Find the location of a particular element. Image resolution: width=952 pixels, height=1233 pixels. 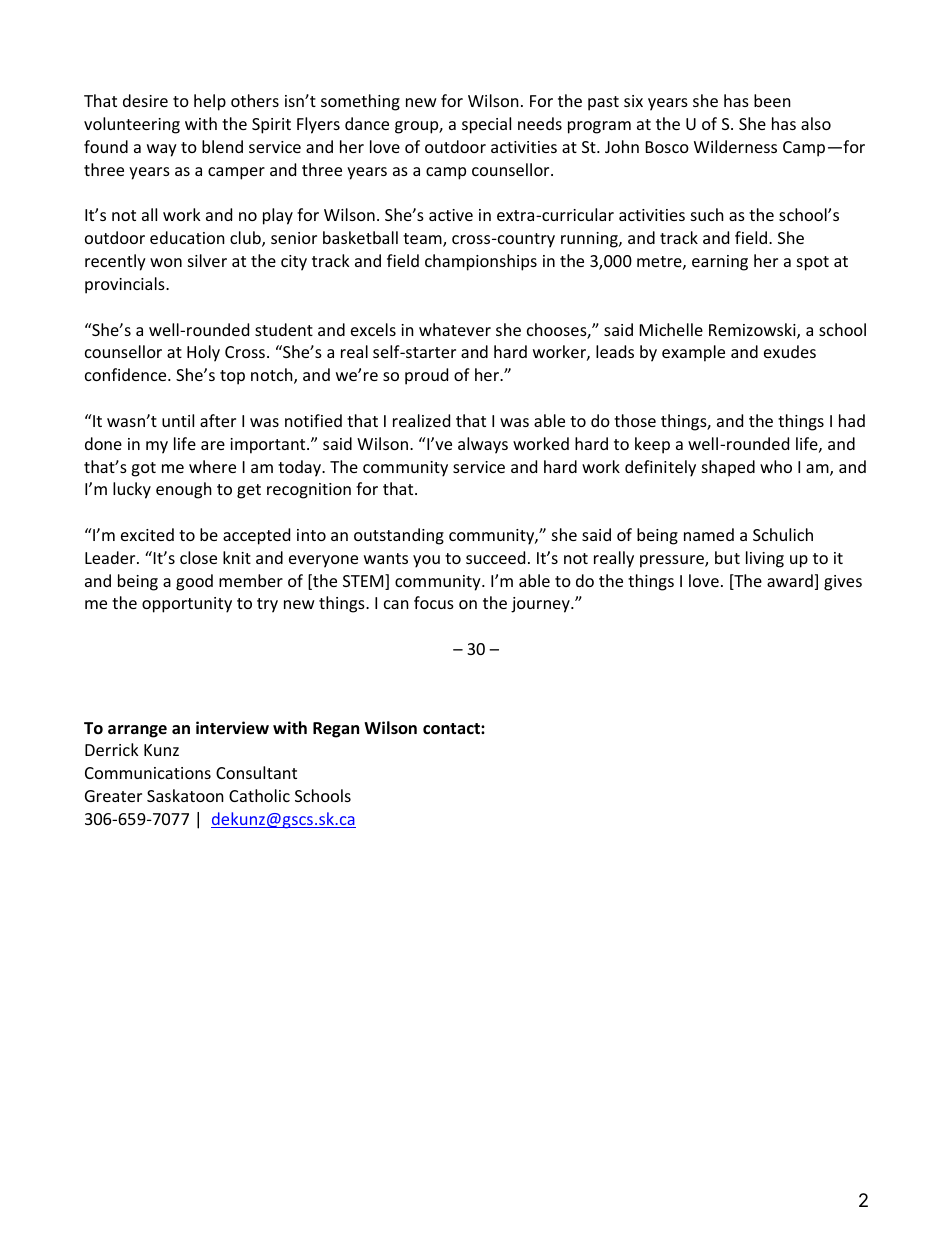

living is located at coordinates (765, 559).
